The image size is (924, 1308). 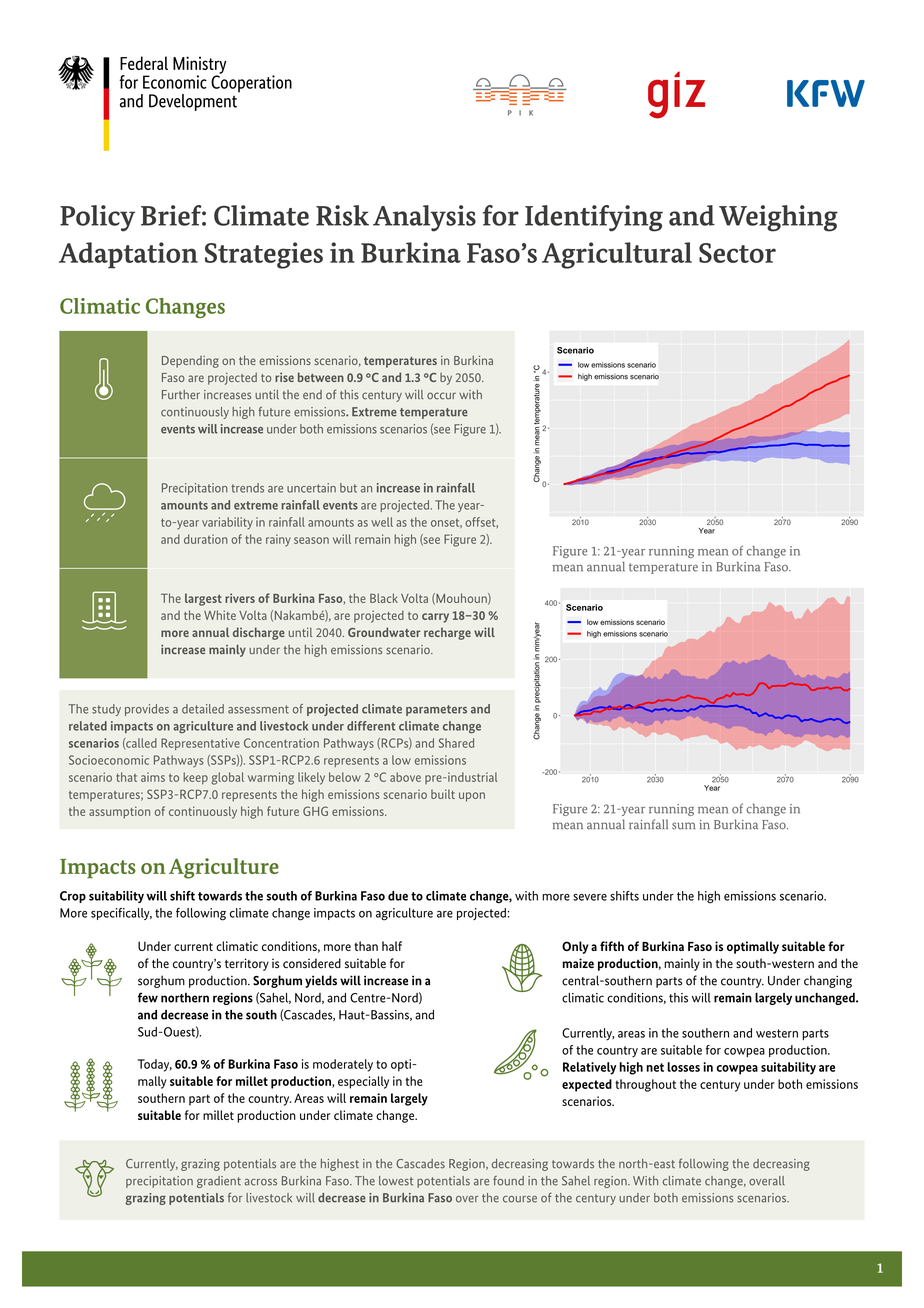 What do you see at coordinates (456, 743) in the image?
I see `Shared` at bounding box center [456, 743].
